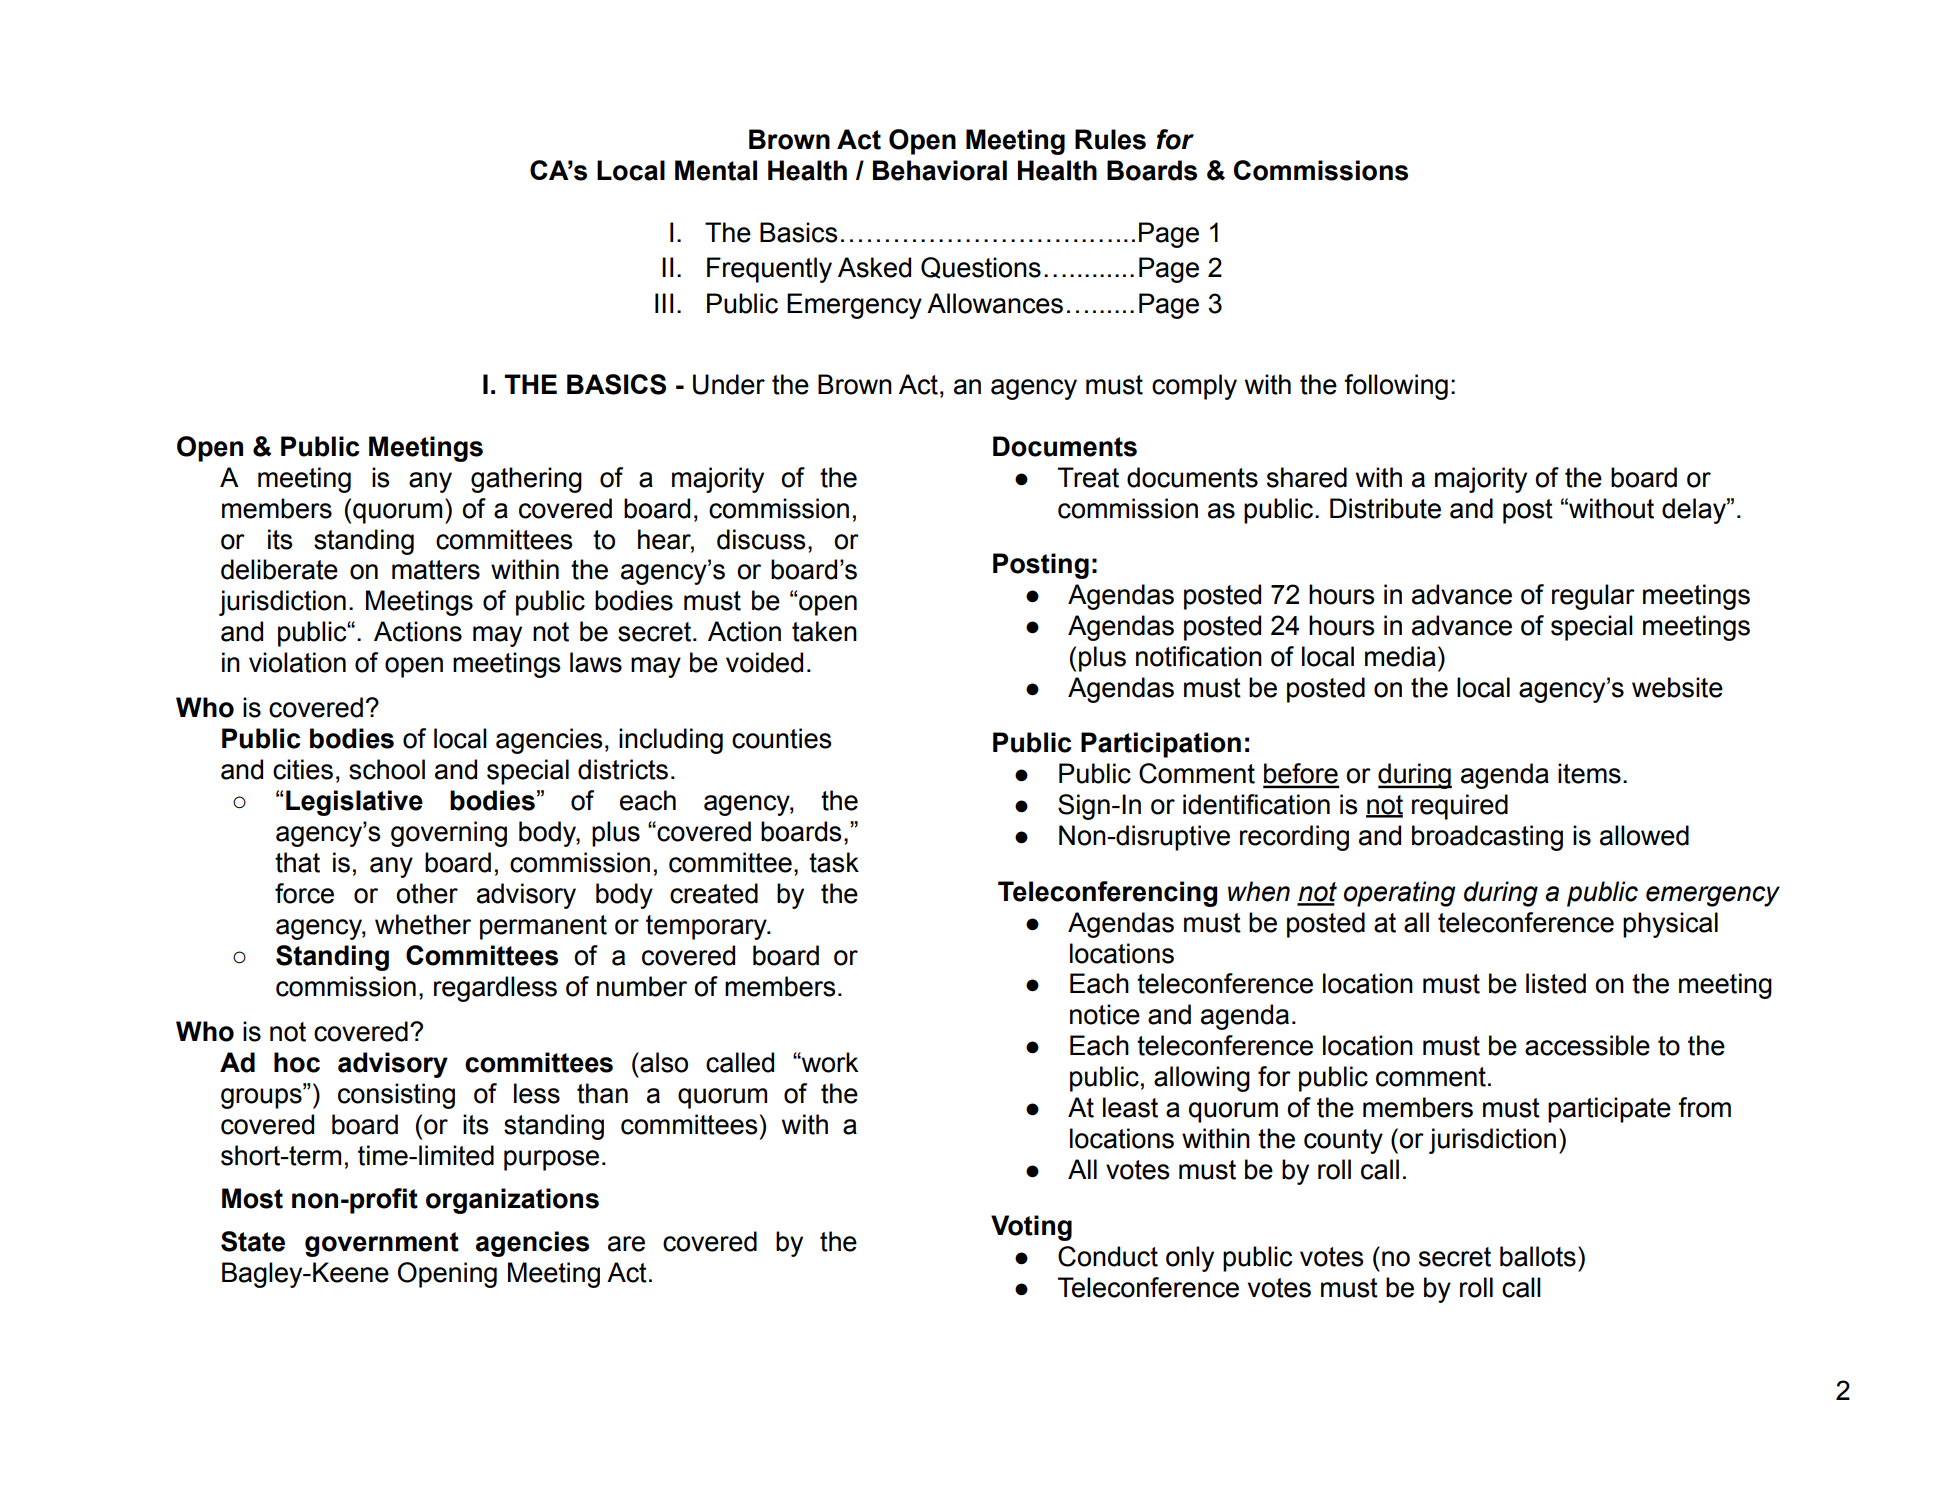 The width and height of the screenshot is (1939, 1498). I want to click on Mental, so click(716, 170).
